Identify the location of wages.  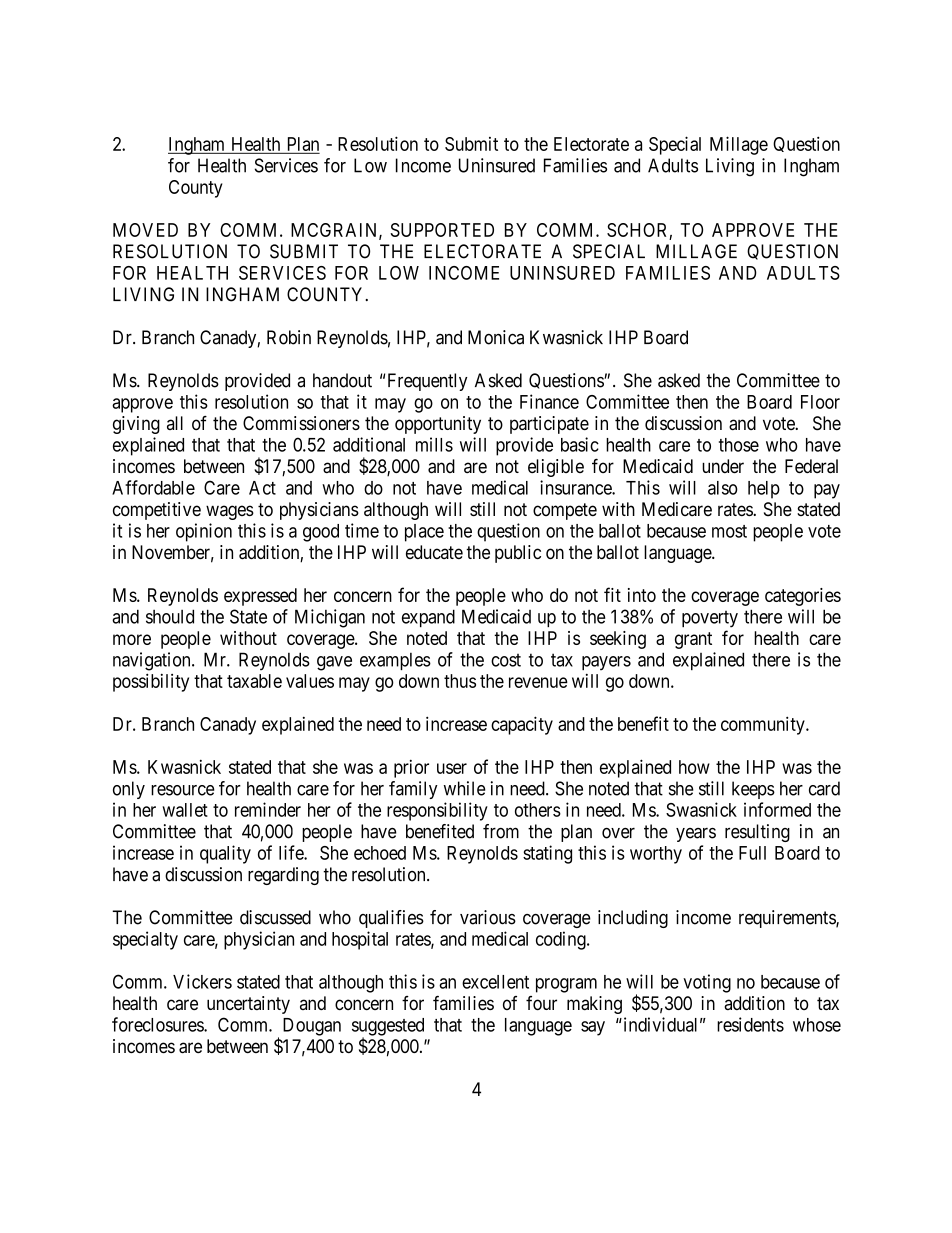
(230, 512).
